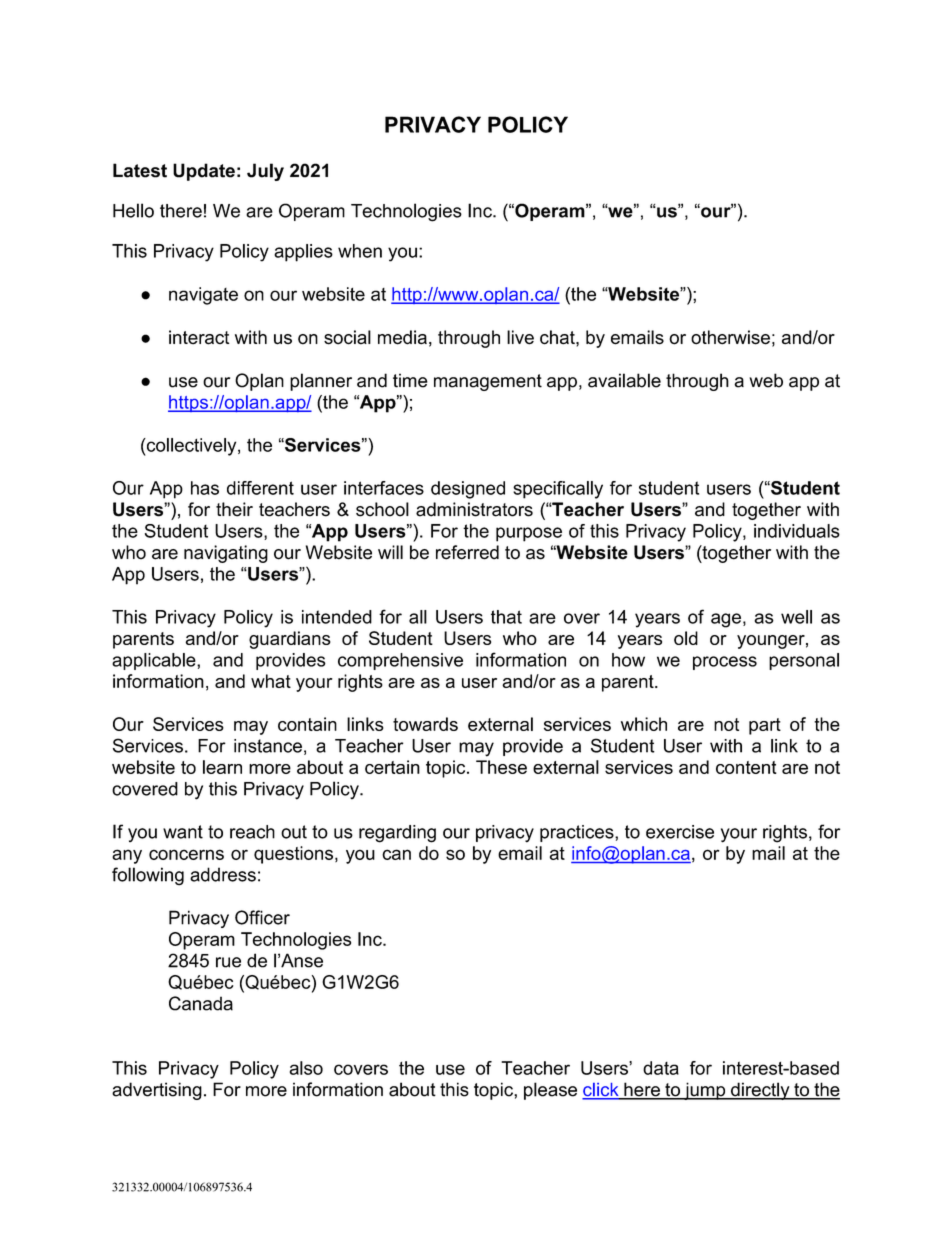 The width and height of the screenshot is (952, 1233). I want to click on content, so click(746, 767).
